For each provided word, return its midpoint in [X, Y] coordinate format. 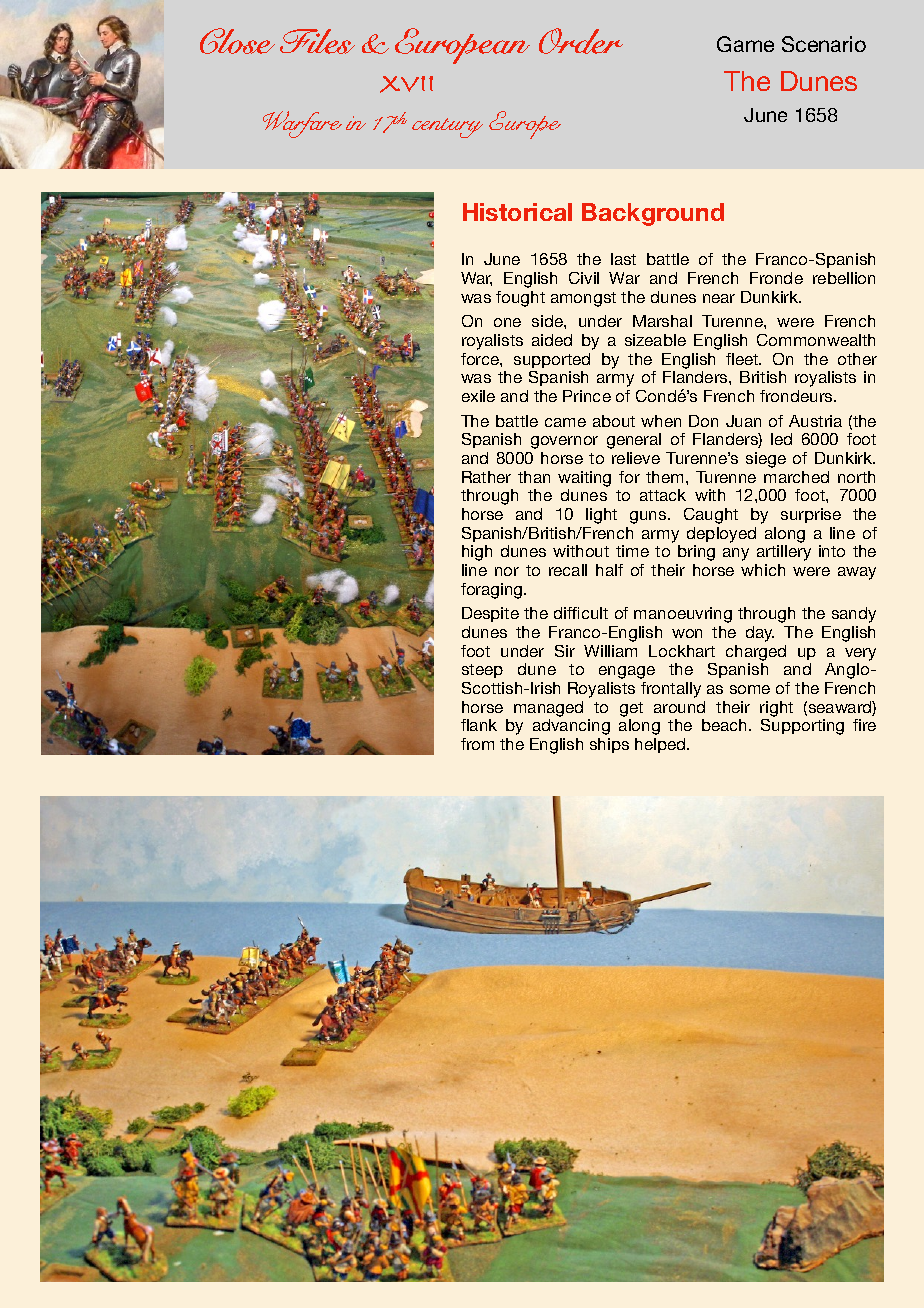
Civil [584, 278]
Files [317, 41]
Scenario [824, 44]
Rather [486, 477]
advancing [571, 727]
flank [479, 725]
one [507, 322]
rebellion [844, 278]
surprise [811, 515]
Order [581, 41]
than [534, 477]
